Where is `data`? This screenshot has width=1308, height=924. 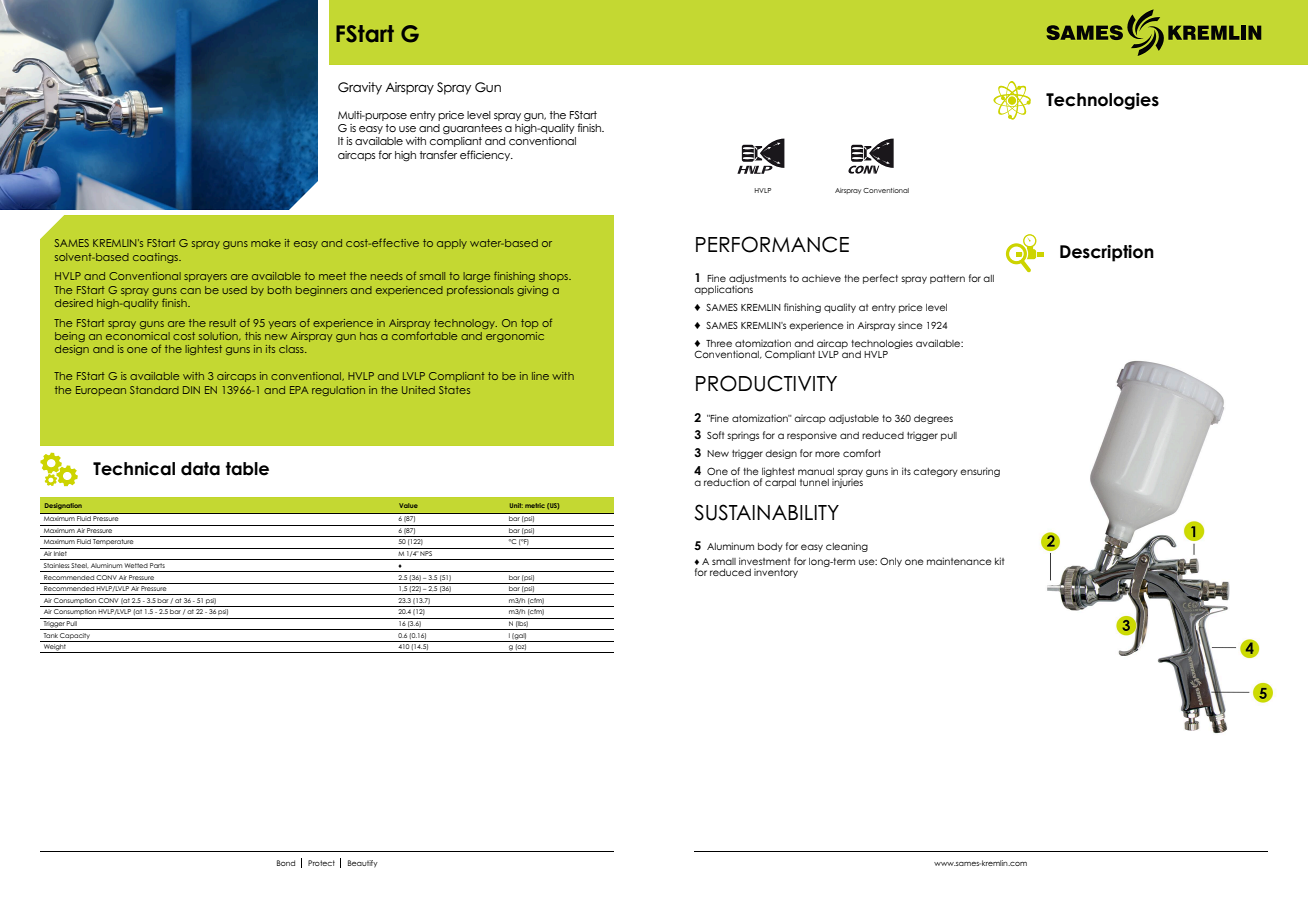
data is located at coordinates (200, 469).
